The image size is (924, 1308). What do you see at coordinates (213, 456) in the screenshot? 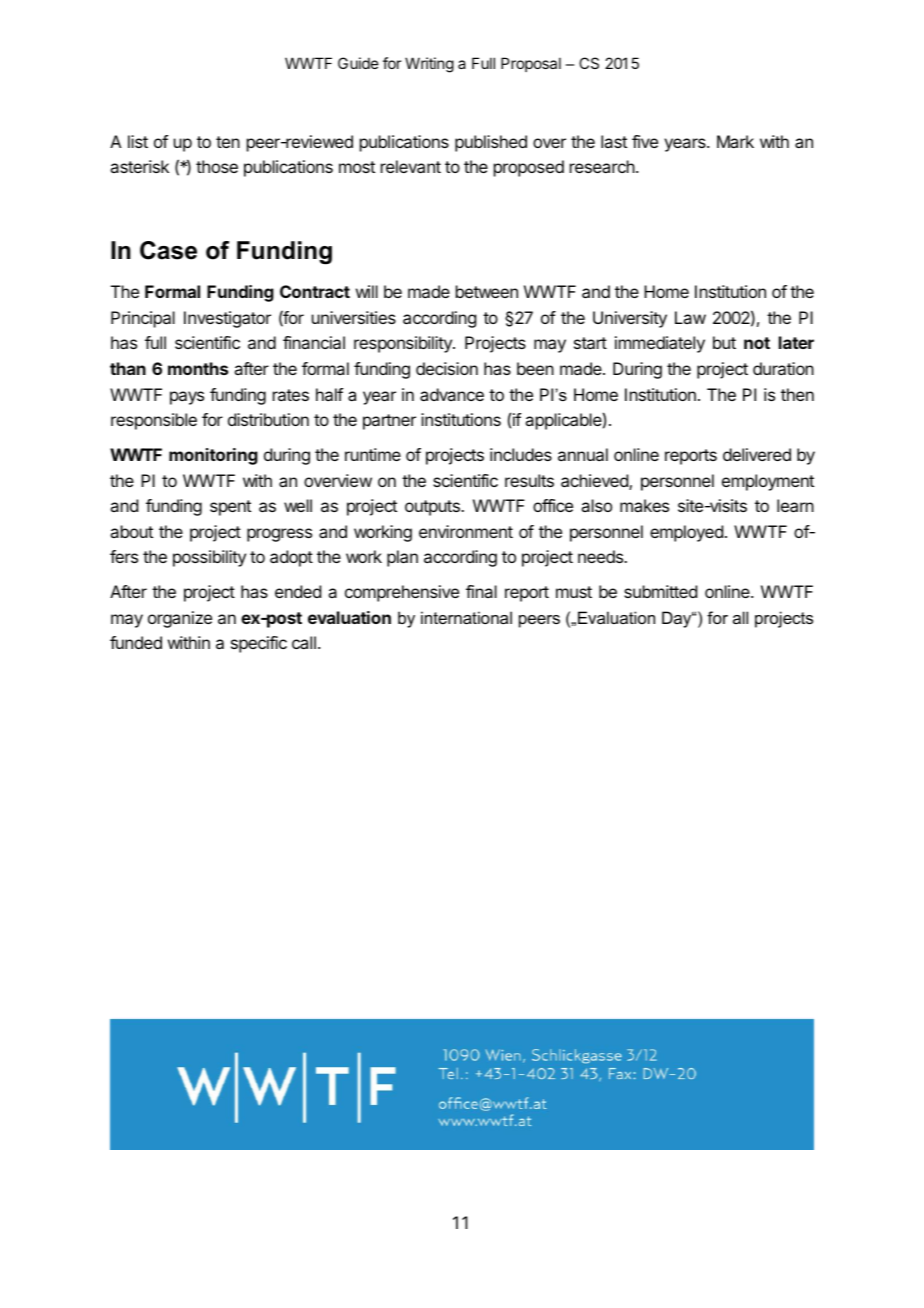
I see `monitoring` at bounding box center [213, 456].
